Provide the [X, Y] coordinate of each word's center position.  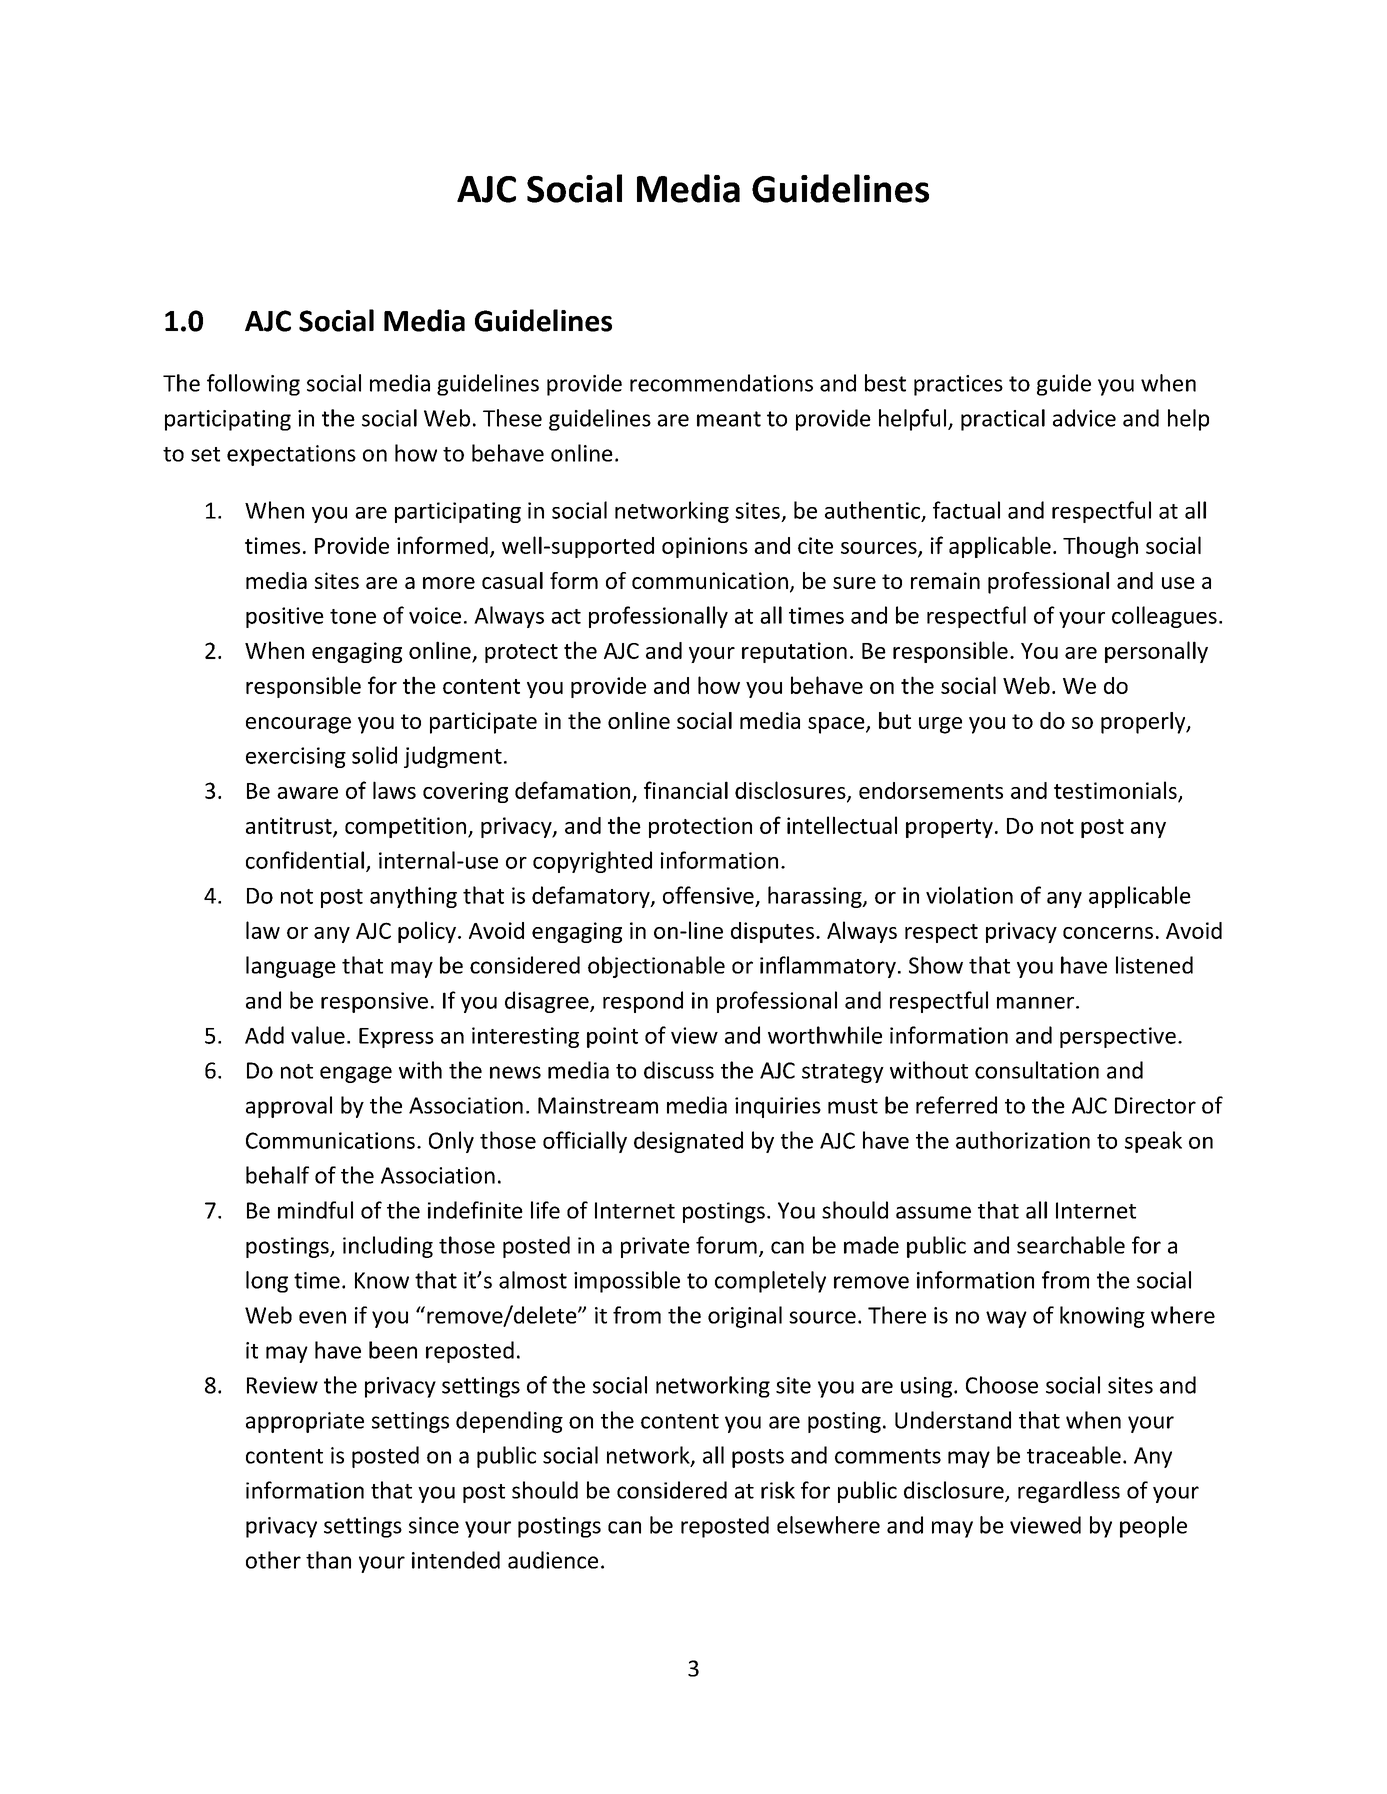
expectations [291, 455]
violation [969, 895]
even [322, 1317]
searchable [1071, 1245]
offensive [708, 895]
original [745, 1317]
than [328, 1560]
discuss [679, 1070]
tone [353, 616]
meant [729, 419]
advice [1084, 418]
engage [356, 1074]
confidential [305, 860]
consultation [1037, 1070]
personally [1156, 652]
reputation [794, 652]
